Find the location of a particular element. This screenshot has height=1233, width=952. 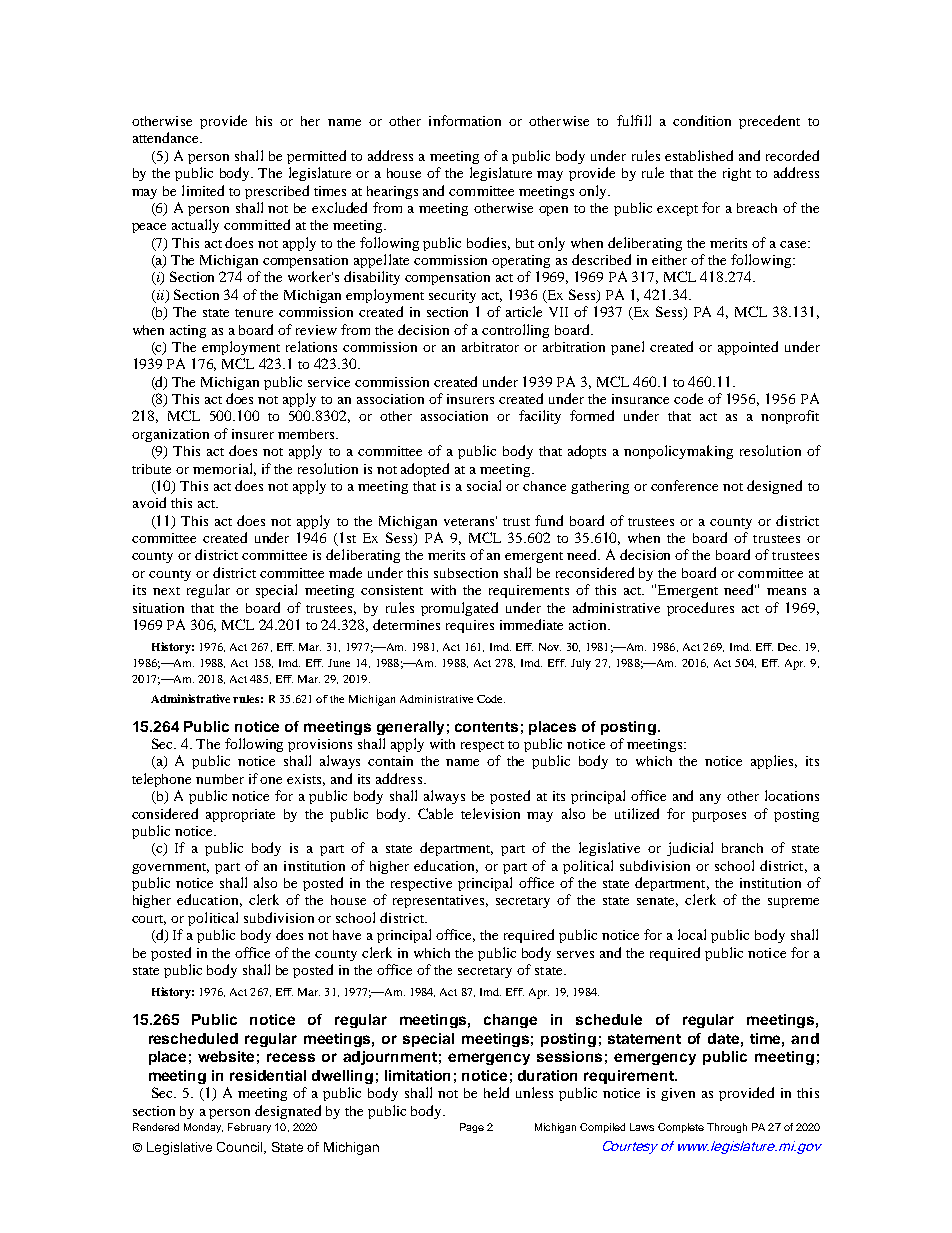

Through is located at coordinates (727, 1128).
